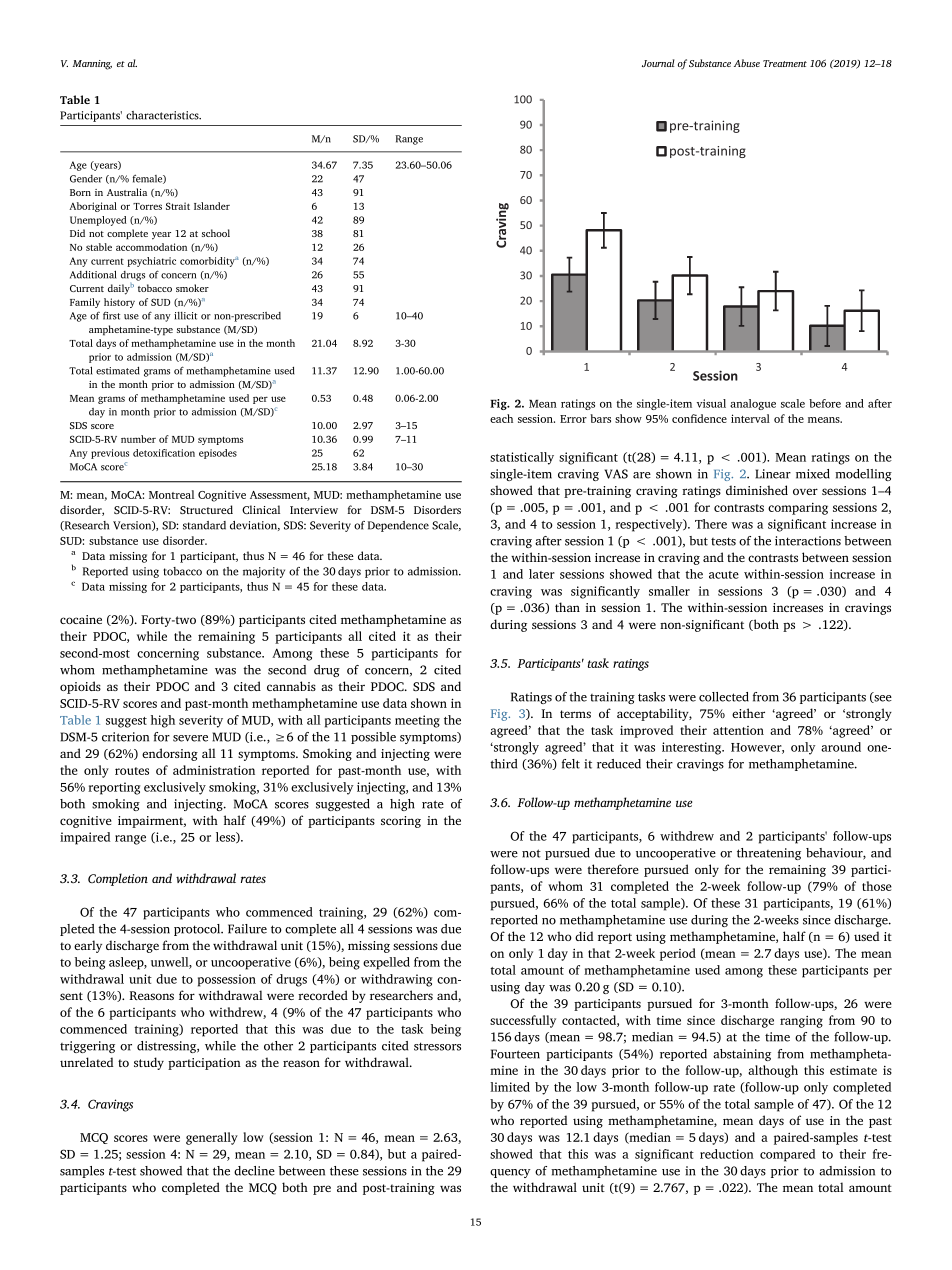 Image resolution: width=952 pixels, height=1270 pixels. I want to click on number, so click(138, 439).
